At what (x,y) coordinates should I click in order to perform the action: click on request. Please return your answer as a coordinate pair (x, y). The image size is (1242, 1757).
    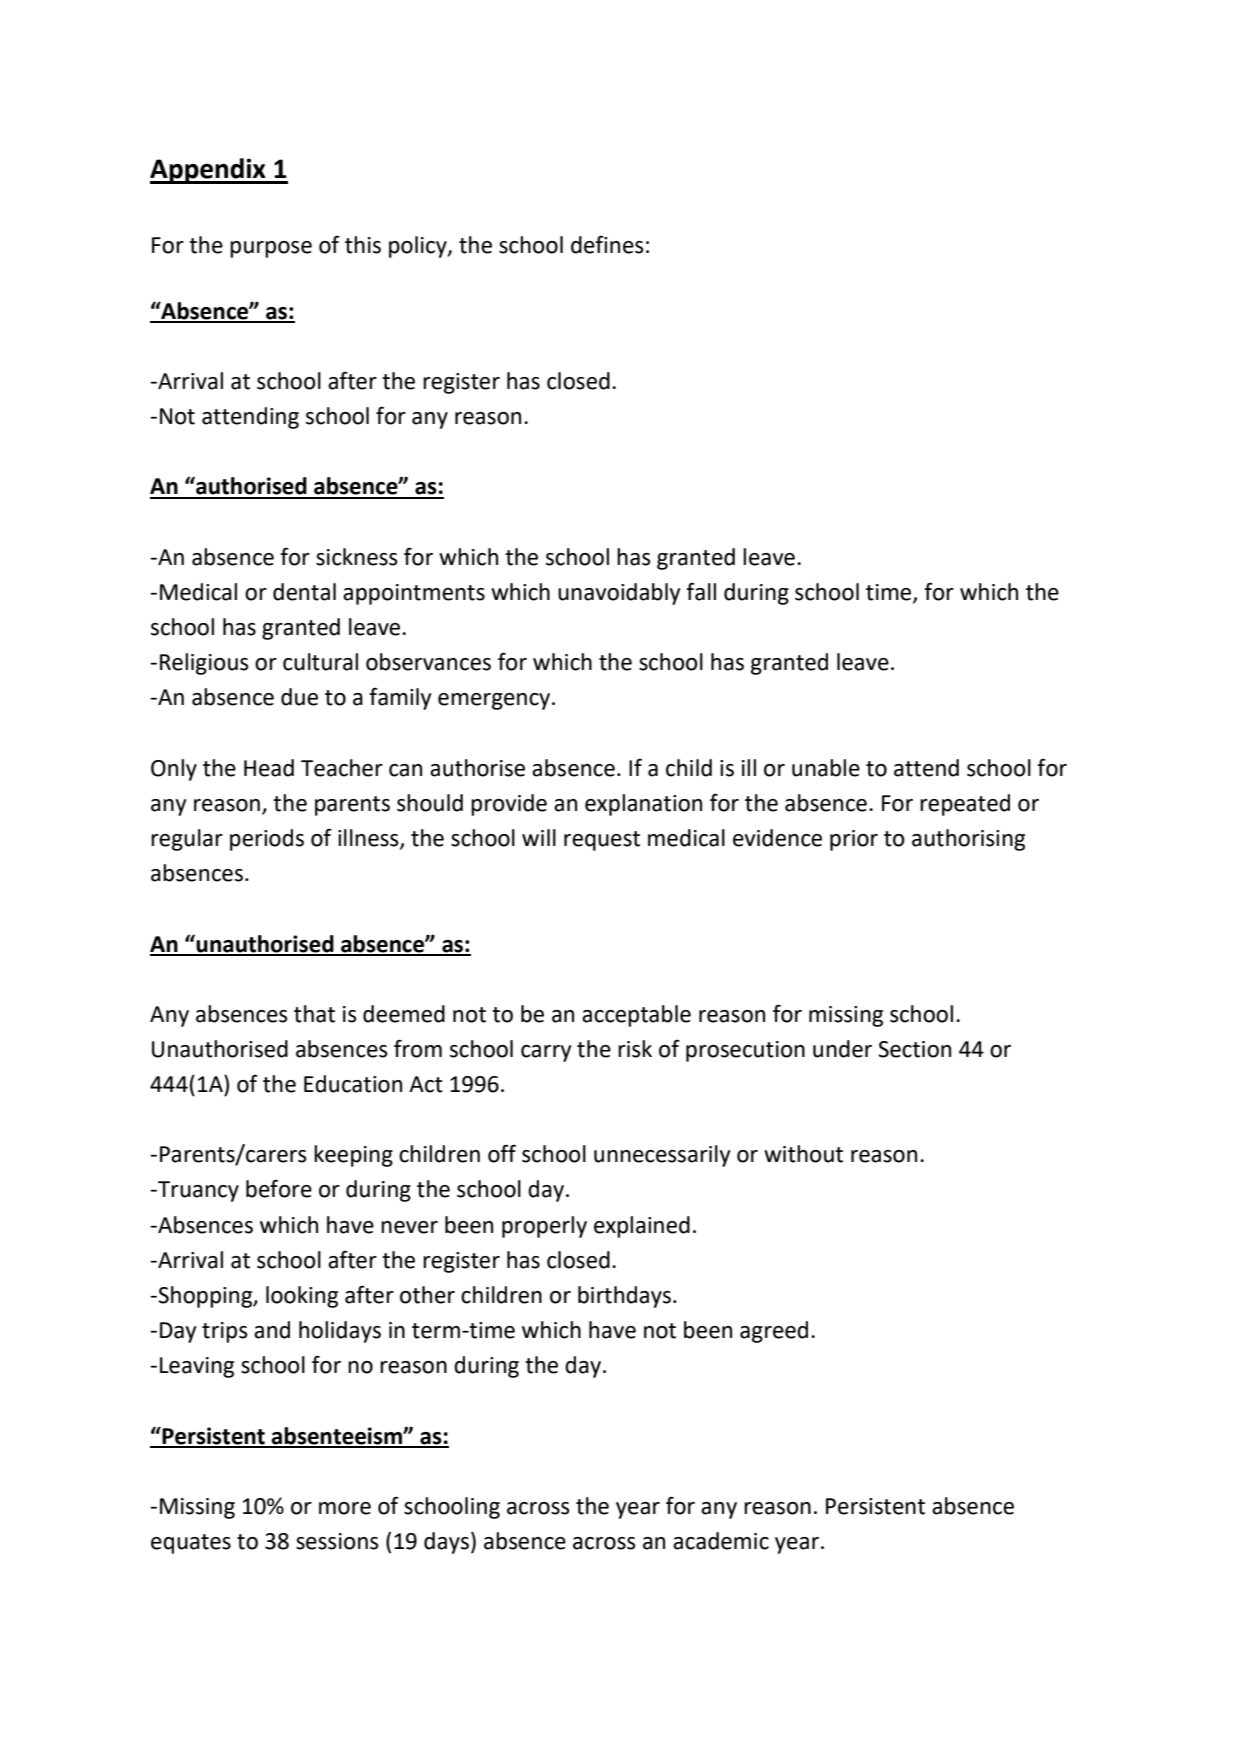
    Looking at the image, I should click on (602, 841).
